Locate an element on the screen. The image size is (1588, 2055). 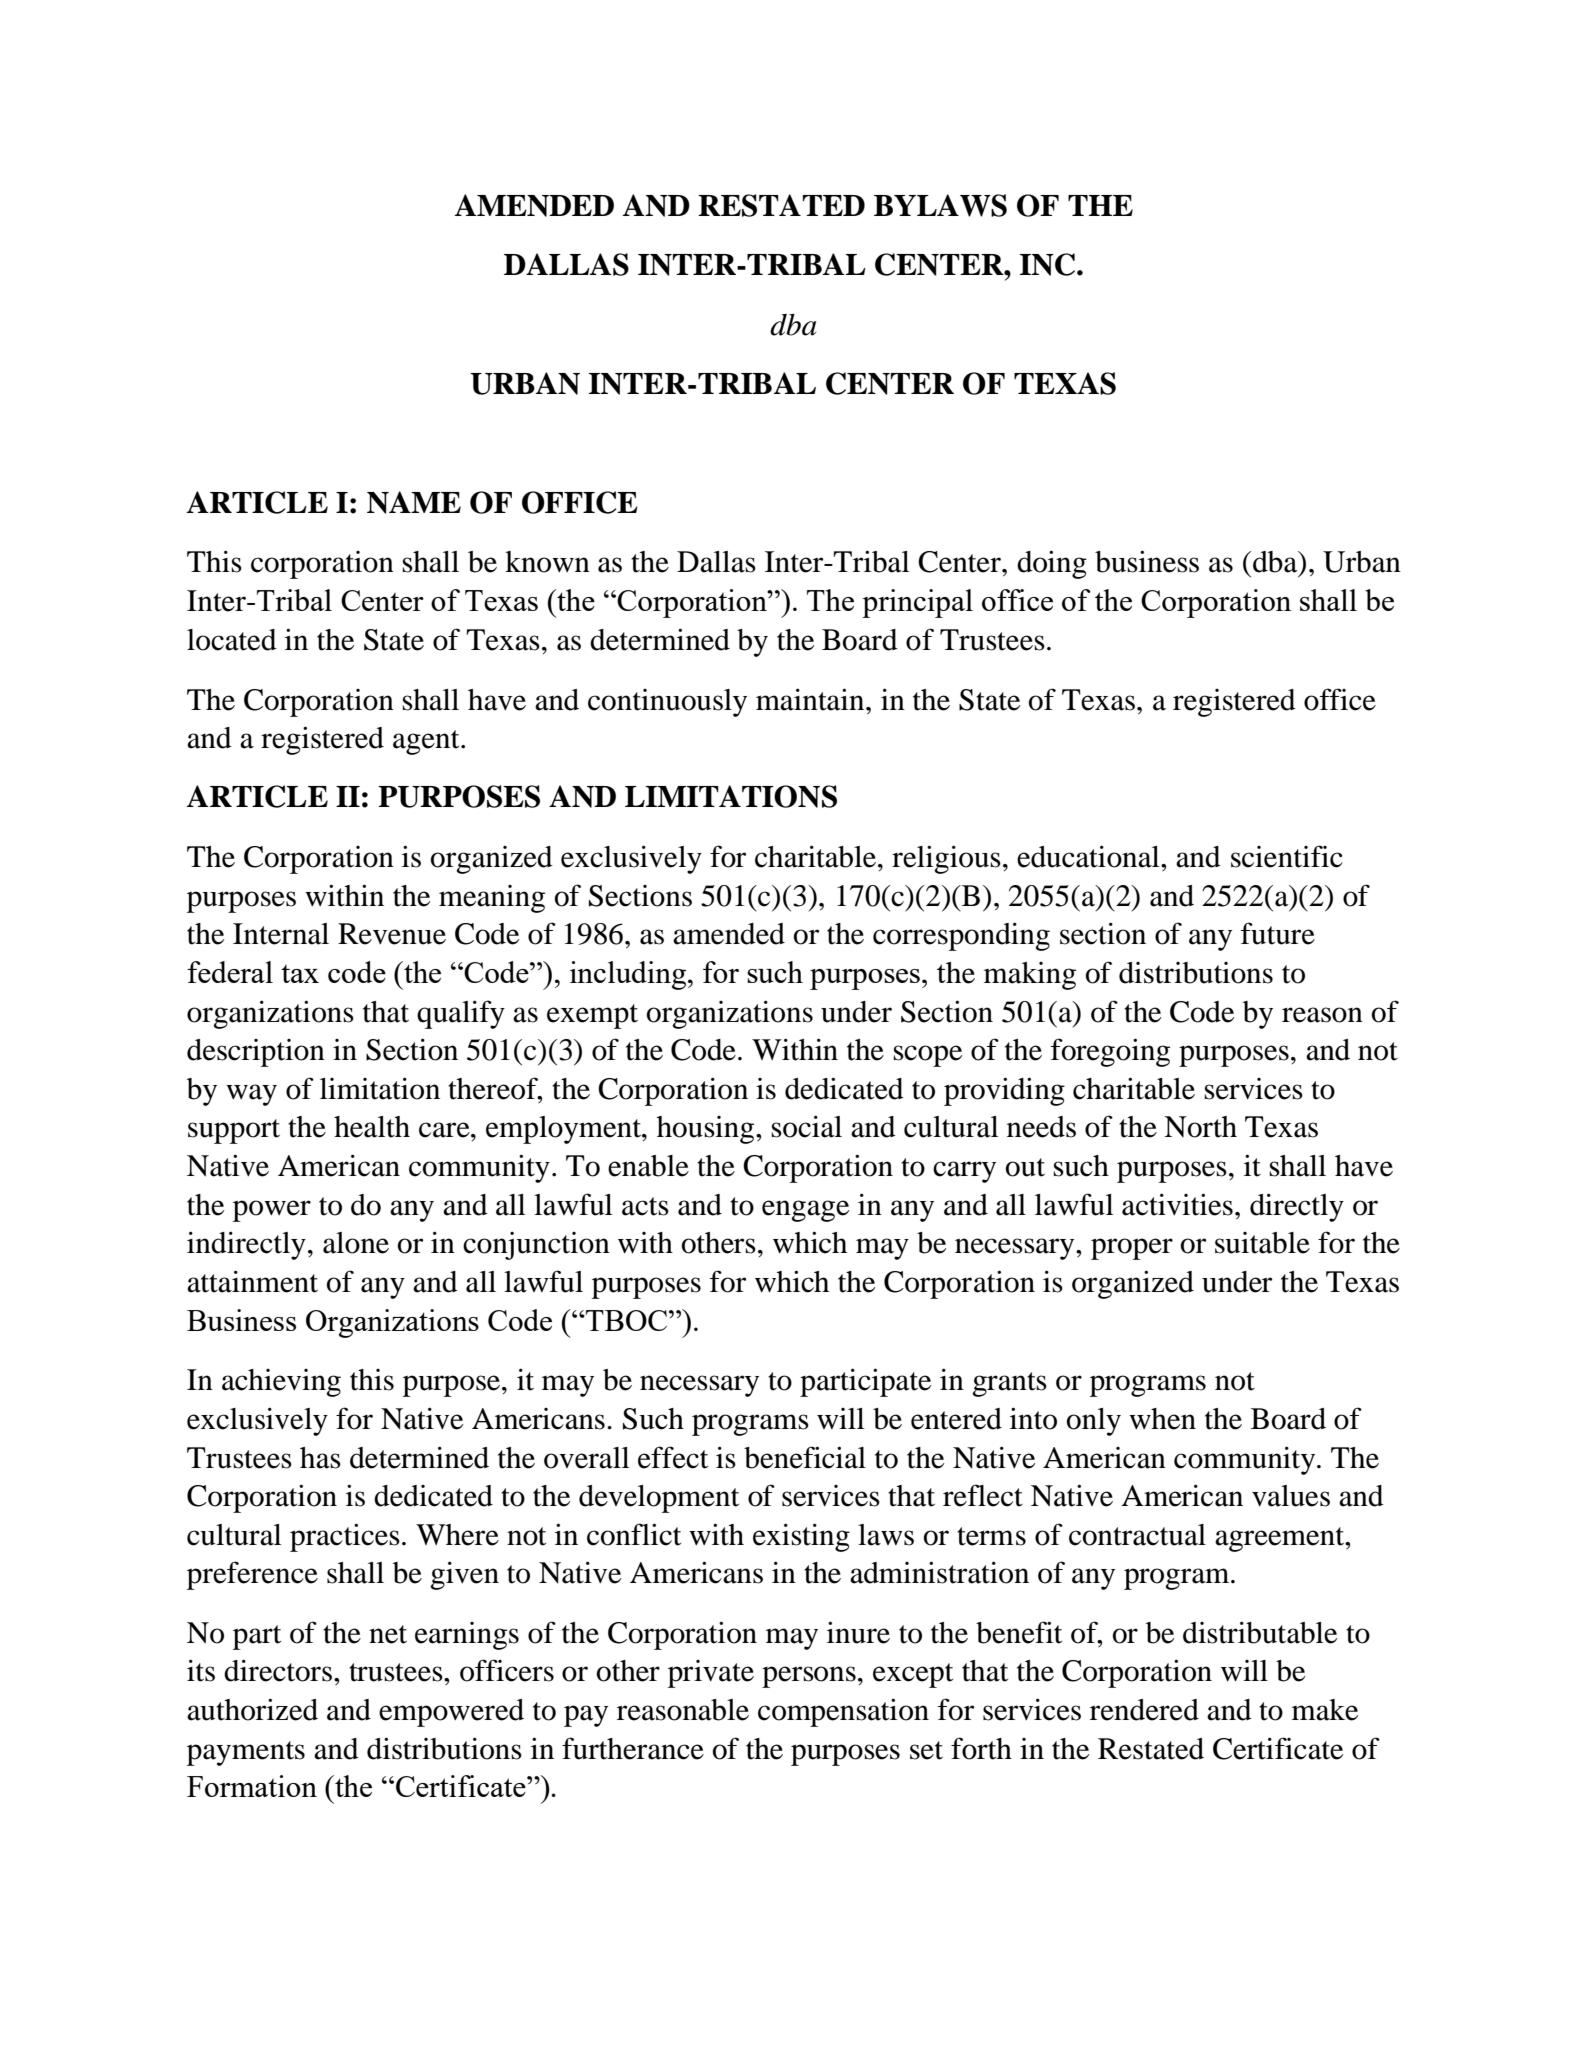
doing is located at coordinates (1052, 564).
